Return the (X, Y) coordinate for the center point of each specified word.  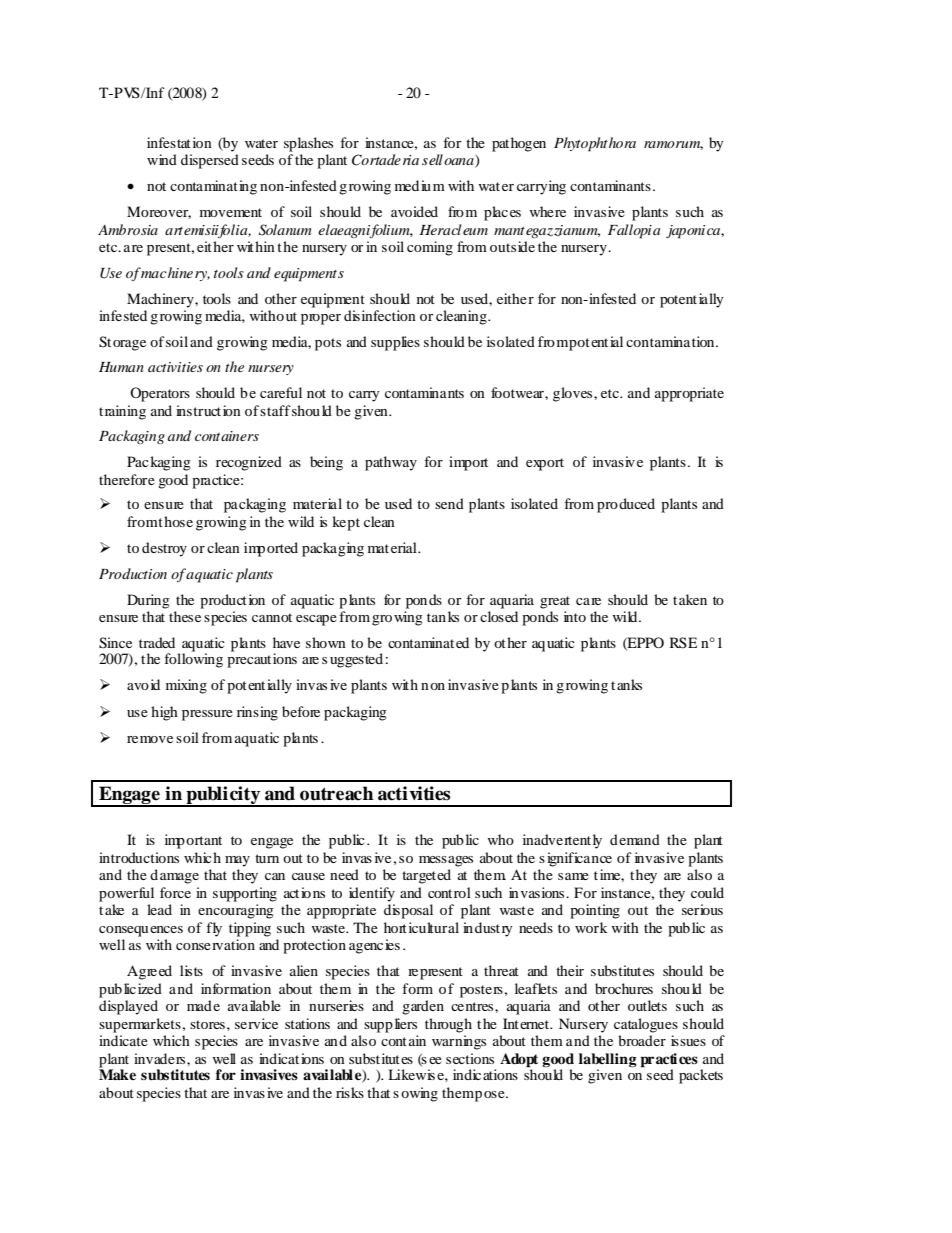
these (185, 616)
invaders (161, 1058)
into (575, 616)
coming (430, 248)
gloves (574, 394)
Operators (160, 394)
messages (446, 861)
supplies (395, 343)
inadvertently (562, 841)
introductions (139, 857)
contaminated (428, 642)
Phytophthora (595, 144)
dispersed (210, 161)
